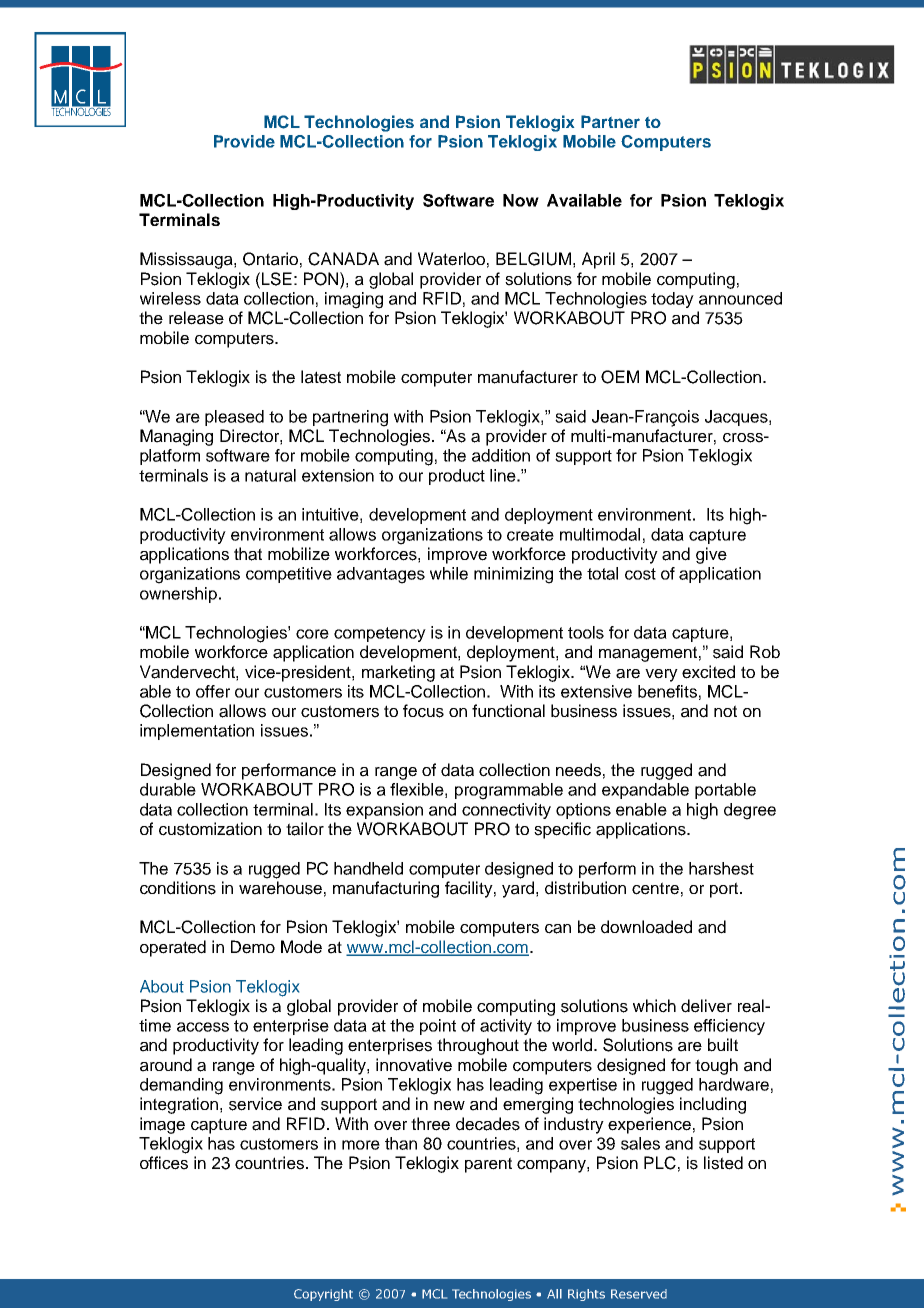  What do you see at coordinates (248, 554) in the page?
I see `that` at bounding box center [248, 554].
